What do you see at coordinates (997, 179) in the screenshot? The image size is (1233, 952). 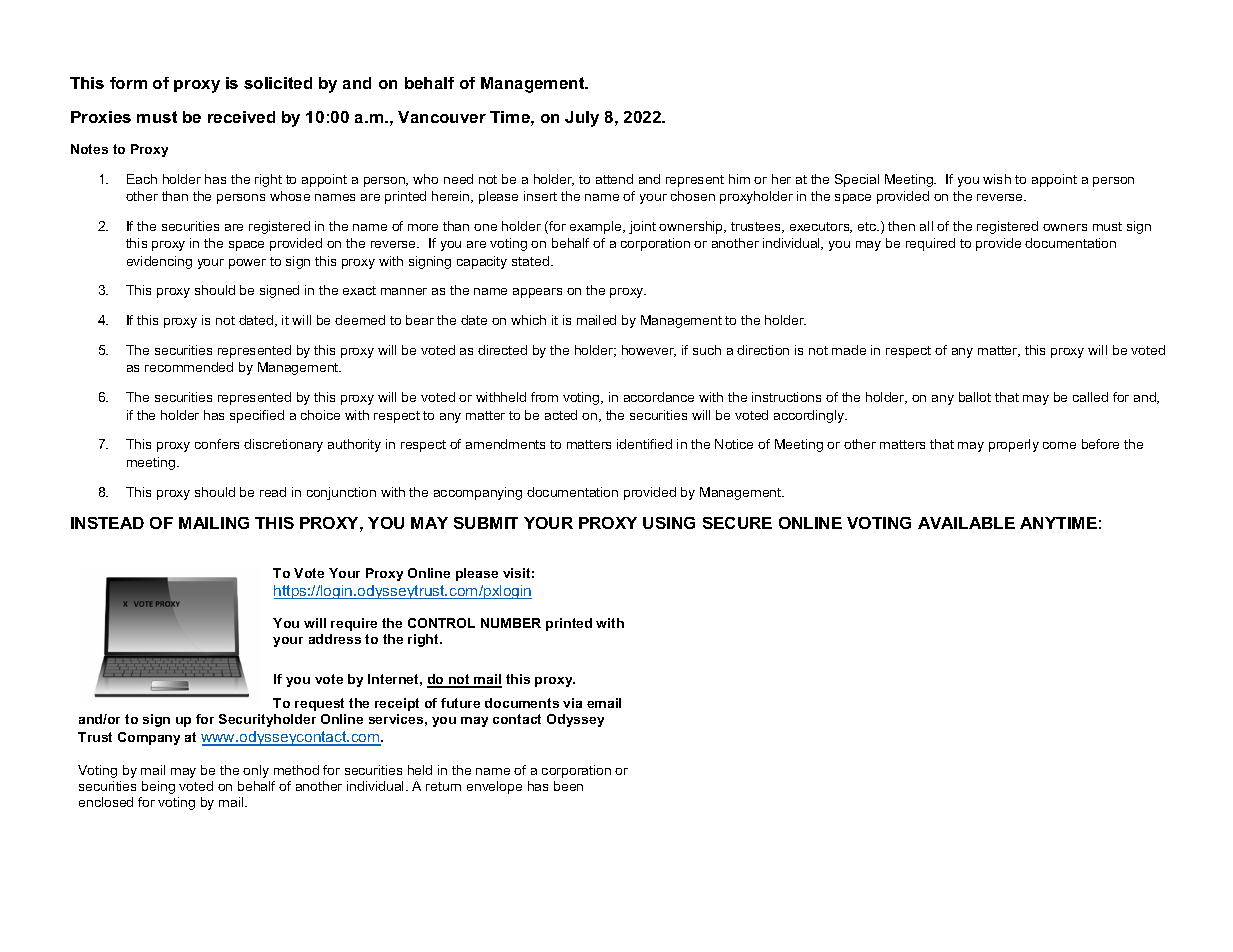 I see `wish` at bounding box center [997, 179].
